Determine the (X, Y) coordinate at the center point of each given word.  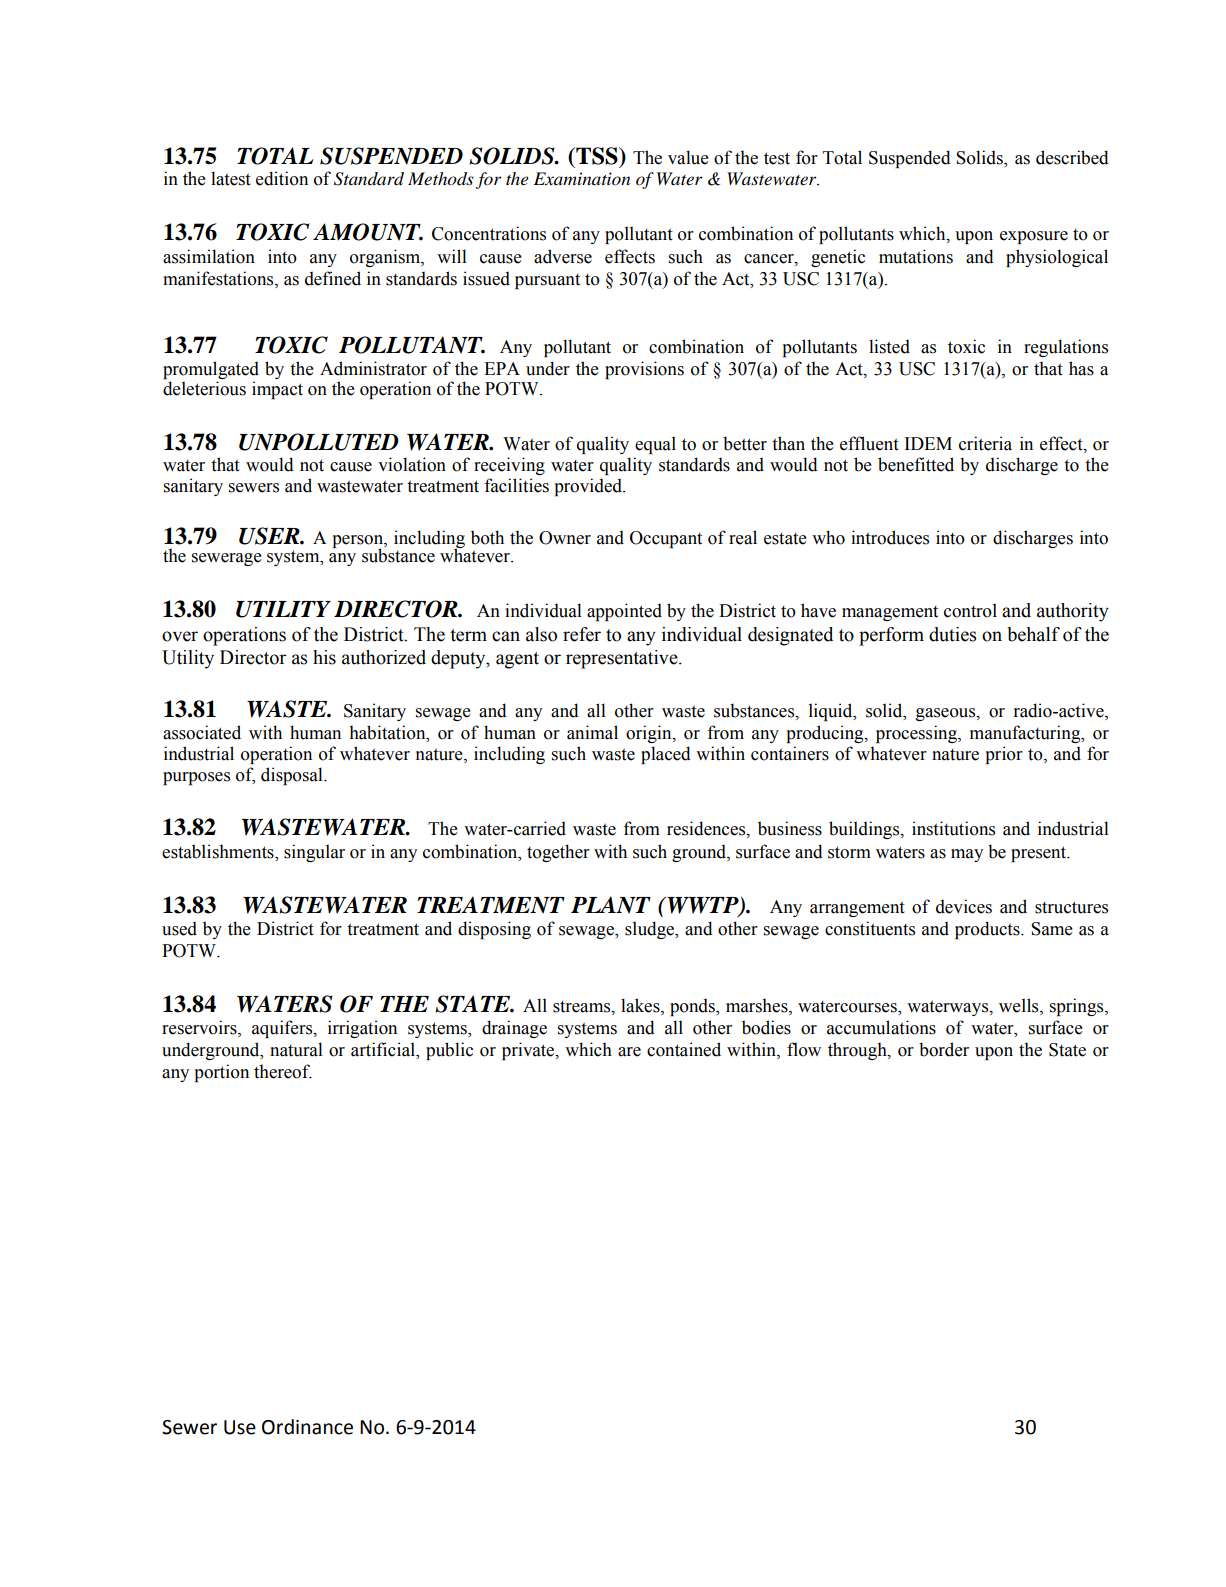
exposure (1034, 237)
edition (282, 178)
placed (666, 755)
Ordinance (307, 1427)
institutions (953, 828)
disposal (293, 776)
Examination (582, 178)
